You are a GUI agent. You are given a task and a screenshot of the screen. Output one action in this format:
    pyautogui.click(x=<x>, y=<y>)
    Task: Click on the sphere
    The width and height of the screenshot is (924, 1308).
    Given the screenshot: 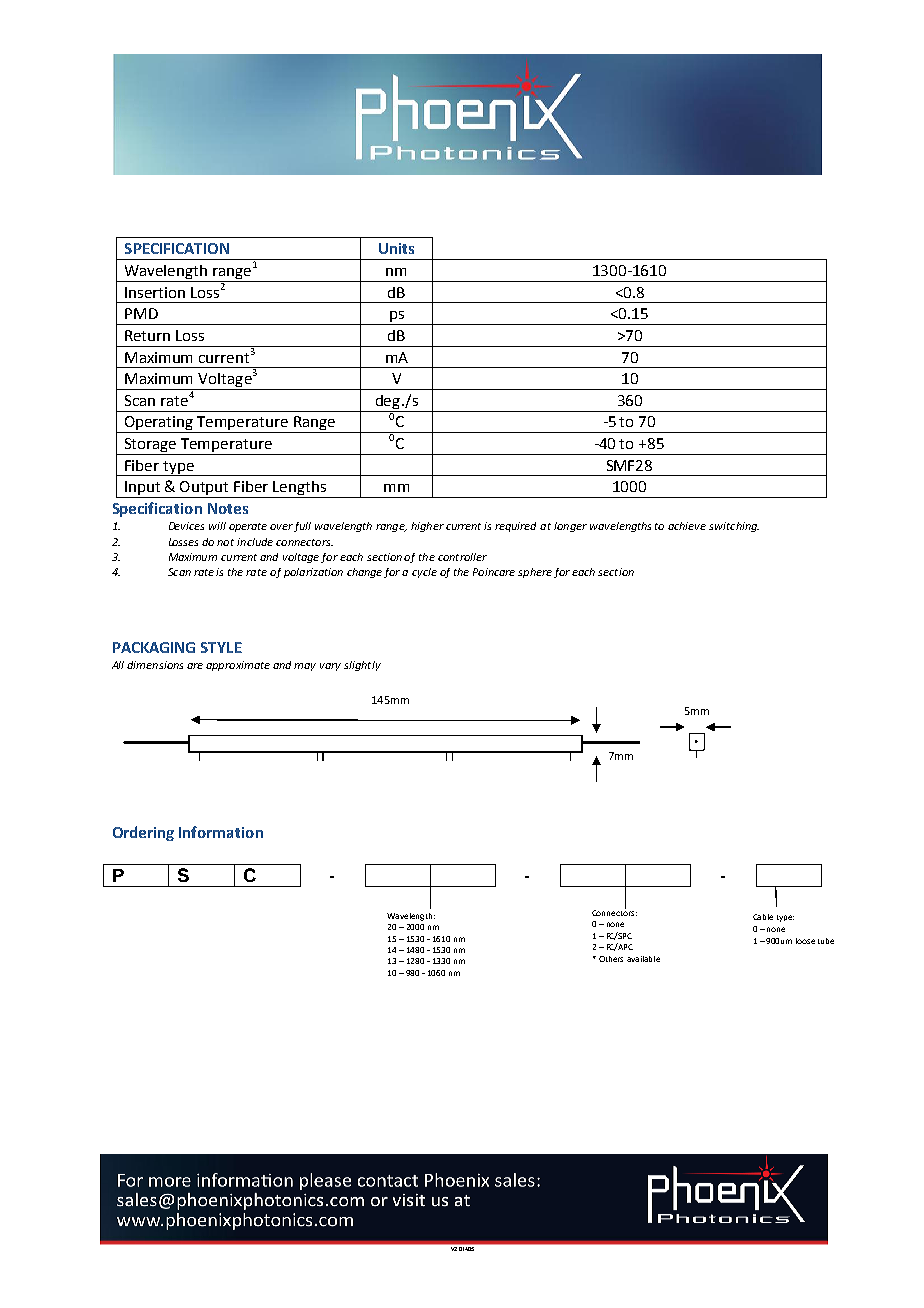 What is the action you would take?
    pyautogui.click(x=535, y=573)
